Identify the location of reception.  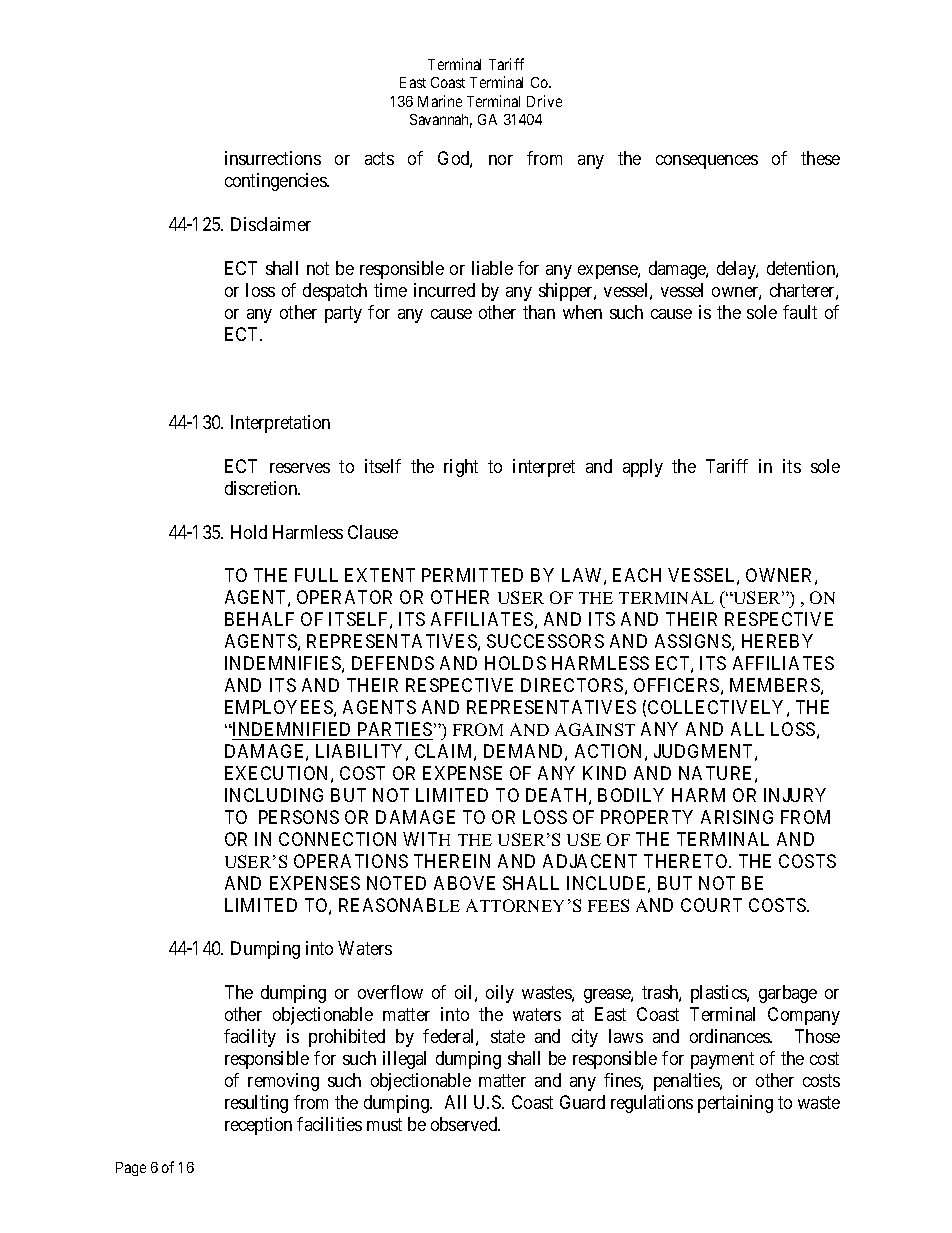
(258, 1126).
